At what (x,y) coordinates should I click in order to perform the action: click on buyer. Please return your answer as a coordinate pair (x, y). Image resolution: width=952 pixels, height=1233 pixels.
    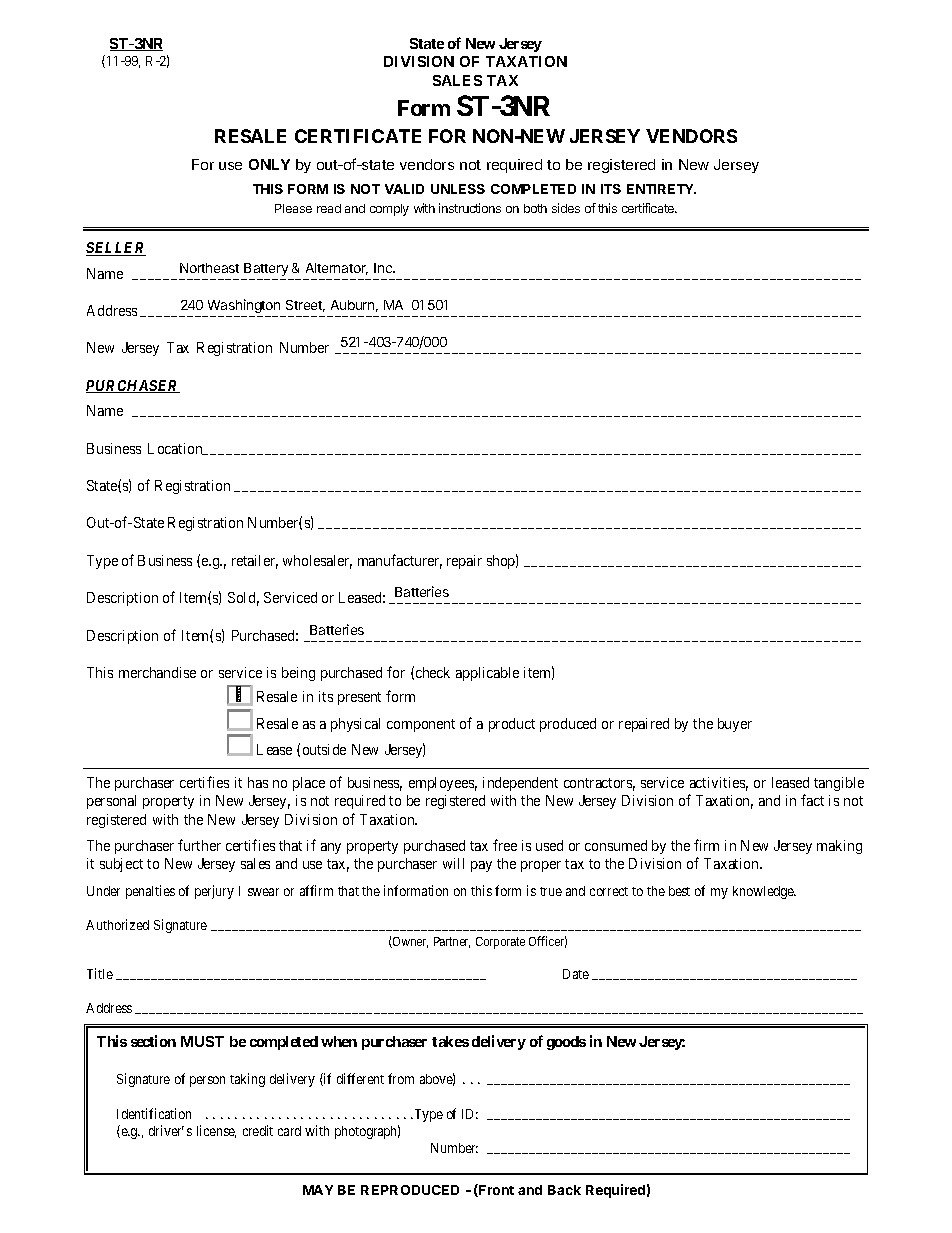
    Looking at the image, I should click on (735, 725).
